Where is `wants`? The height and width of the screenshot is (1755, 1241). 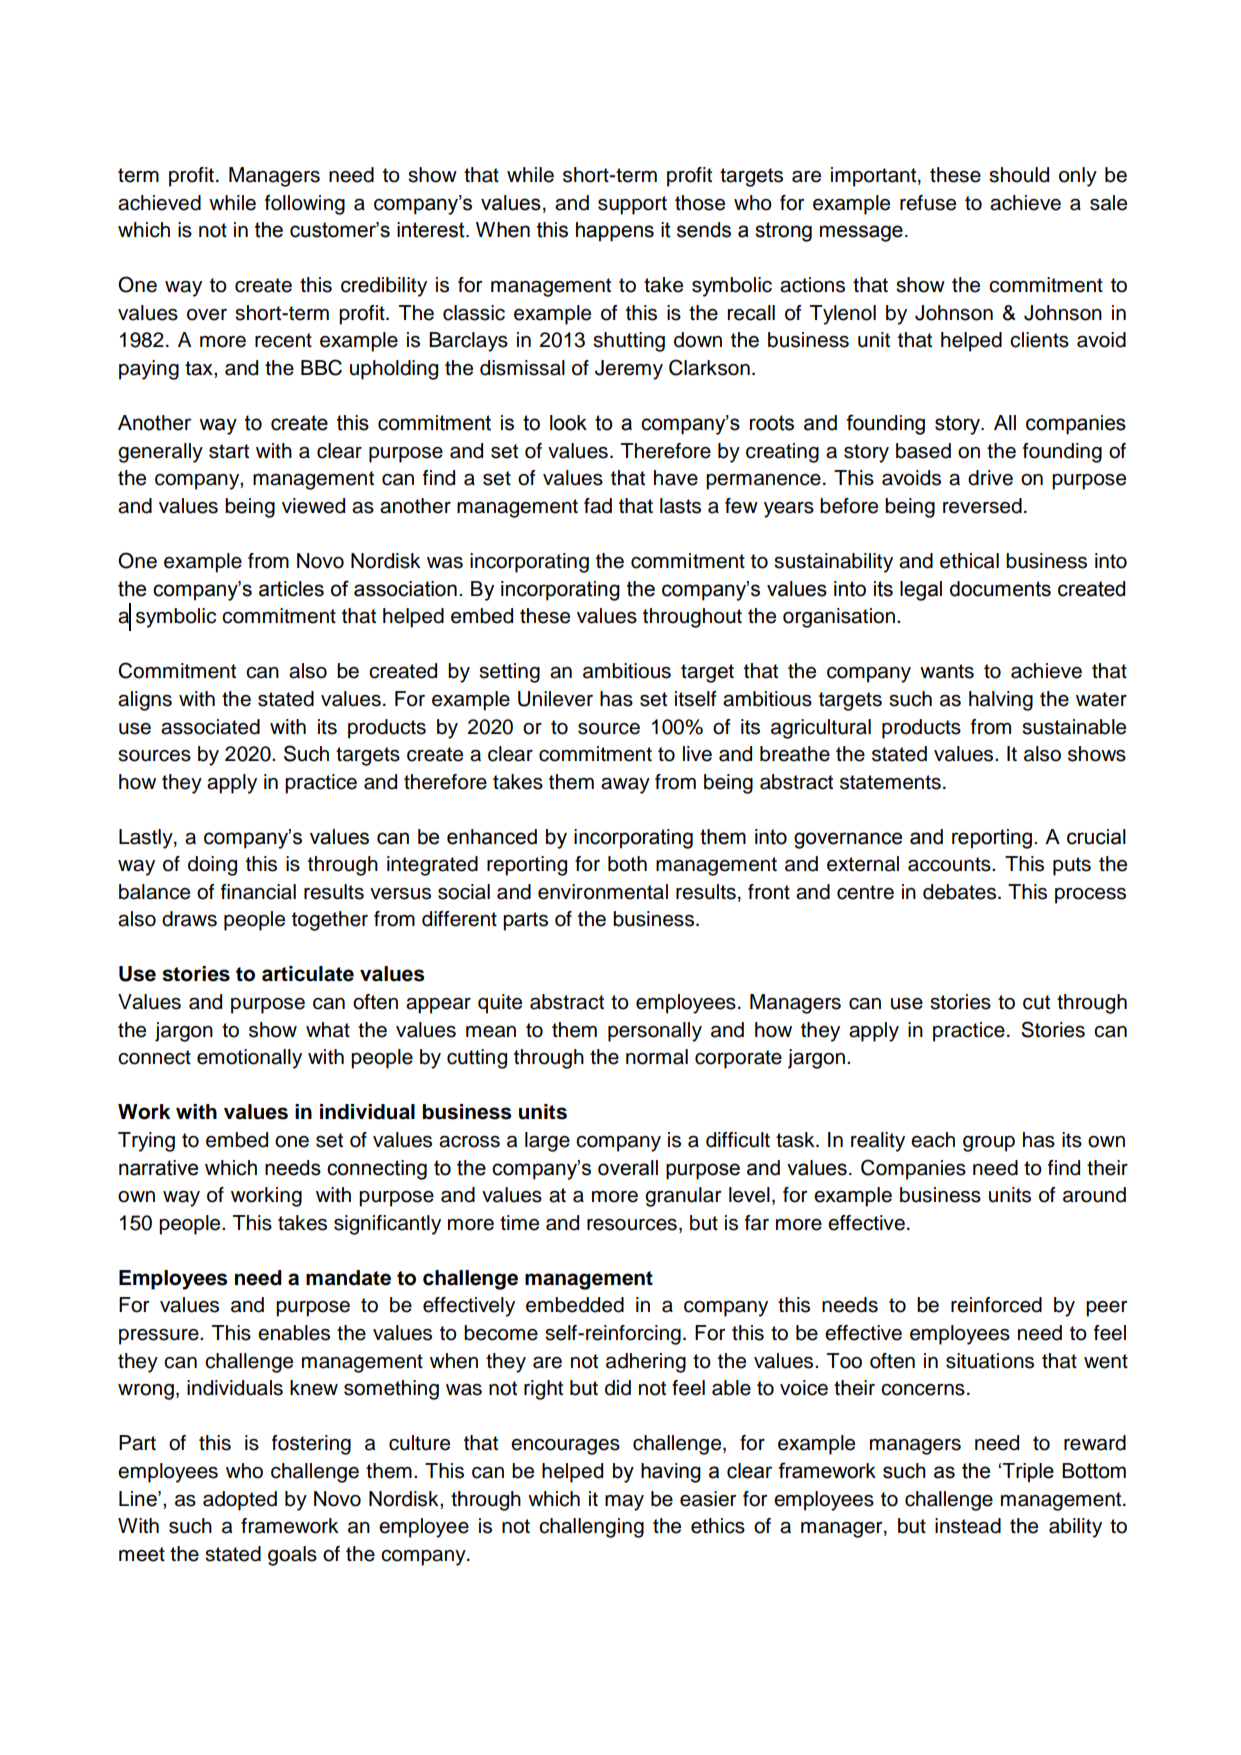
wants is located at coordinates (947, 671).
